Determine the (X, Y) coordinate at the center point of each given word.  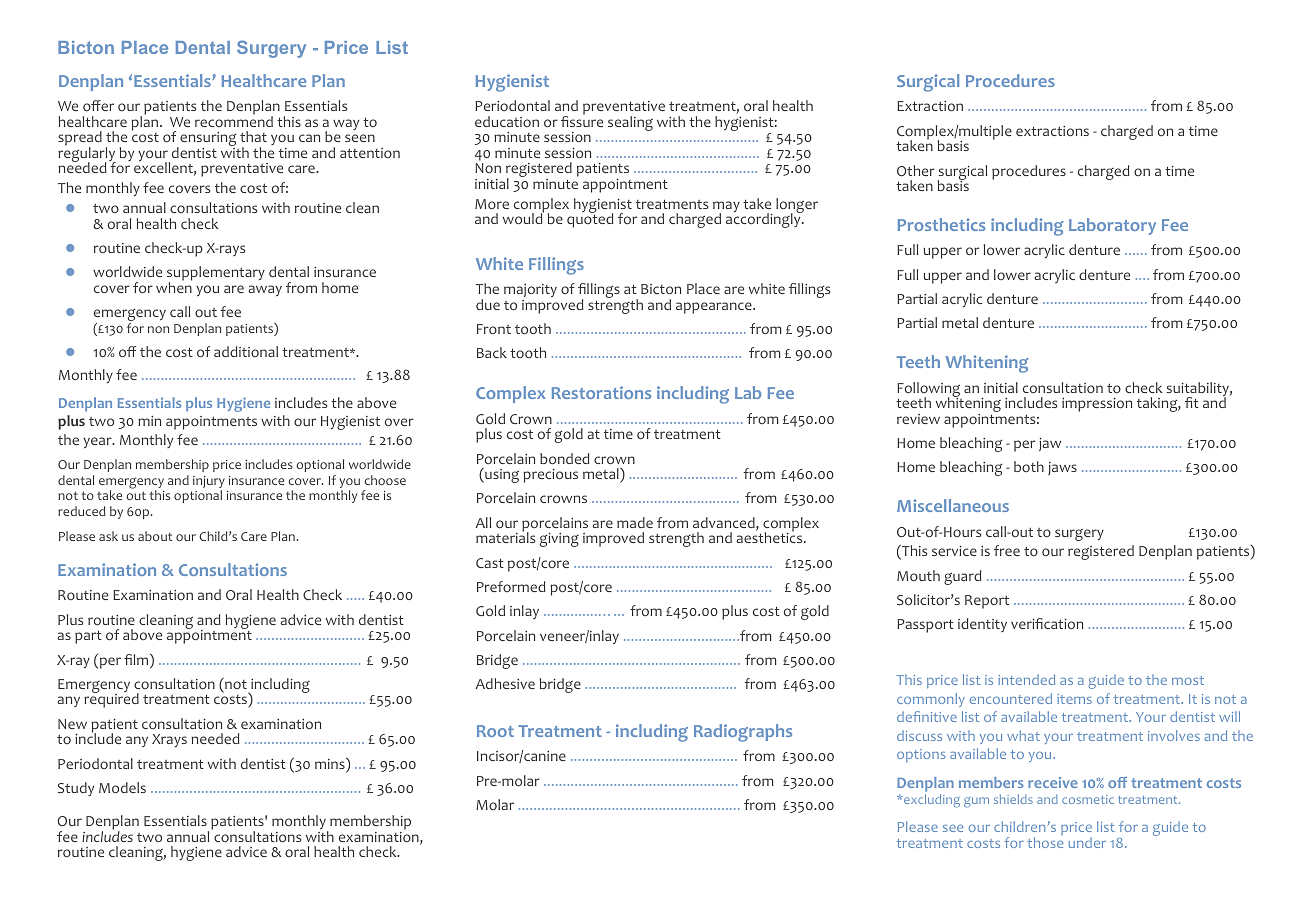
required (111, 700)
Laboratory (1112, 226)
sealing (630, 123)
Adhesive (505, 683)
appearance (715, 308)
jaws (1062, 468)
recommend (234, 120)
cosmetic (1088, 799)
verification (1047, 624)
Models (122, 788)
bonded (565, 459)
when (174, 286)
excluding (931, 801)
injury (209, 483)
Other (916, 171)
